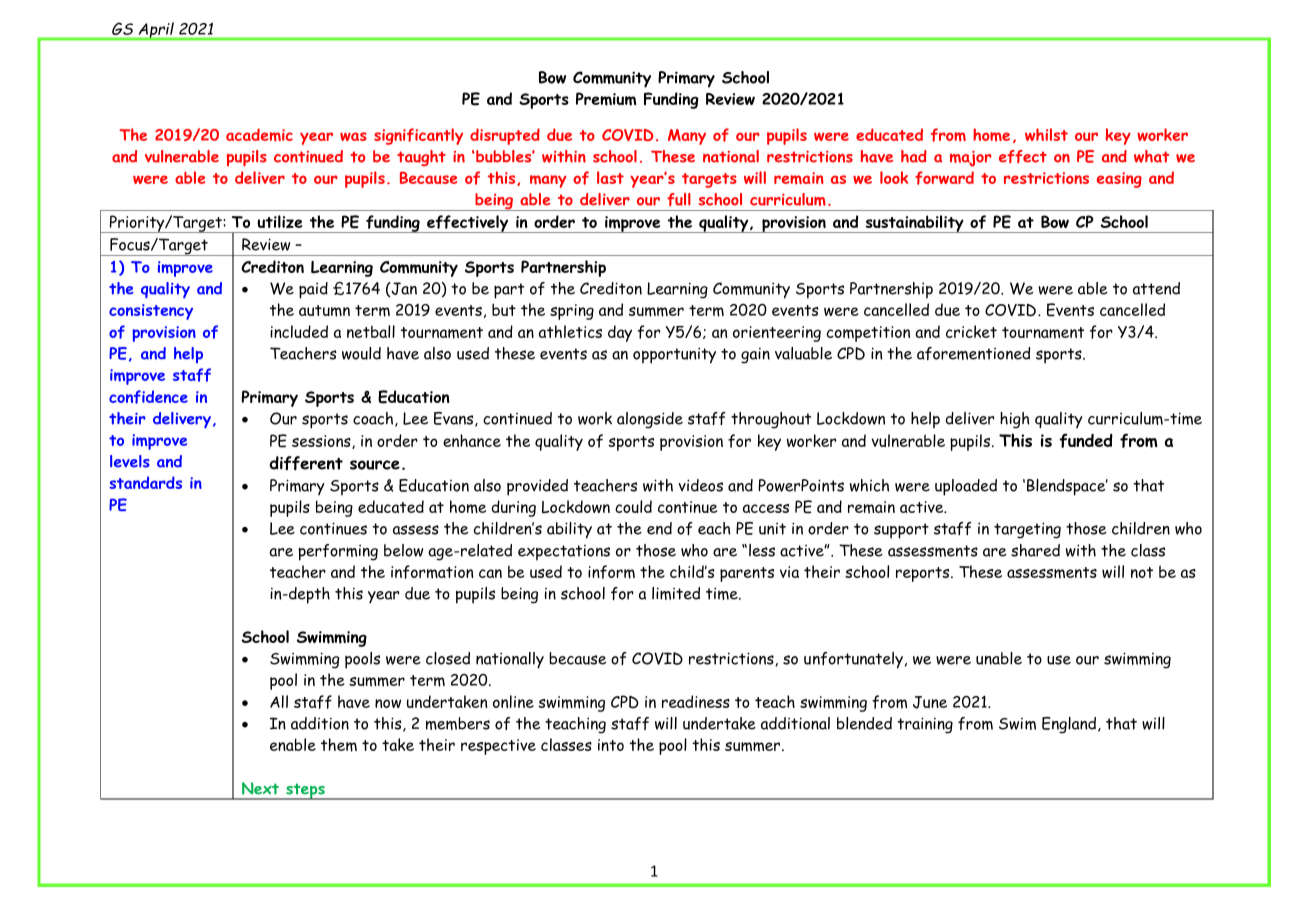  I want to click on expectations, so click(564, 553).
